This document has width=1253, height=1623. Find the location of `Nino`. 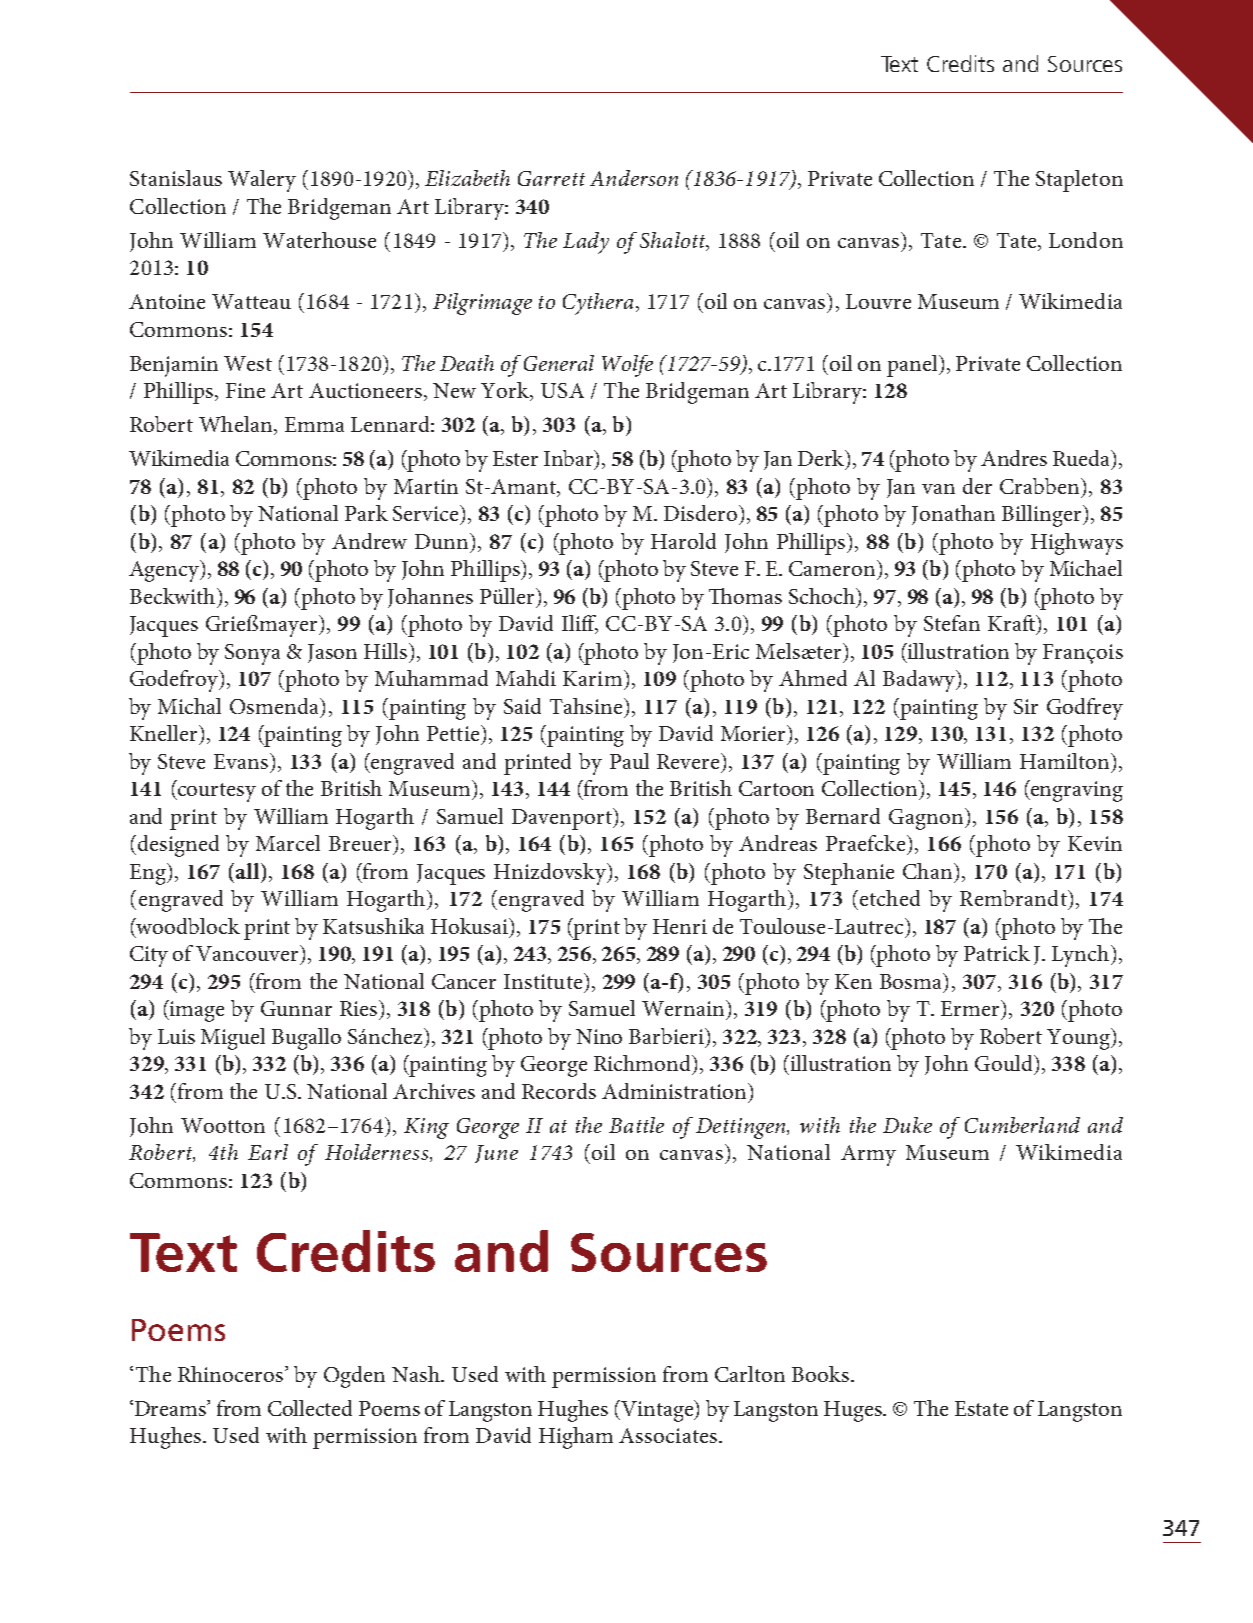

Nino is located at coordinates (599, 1036).
